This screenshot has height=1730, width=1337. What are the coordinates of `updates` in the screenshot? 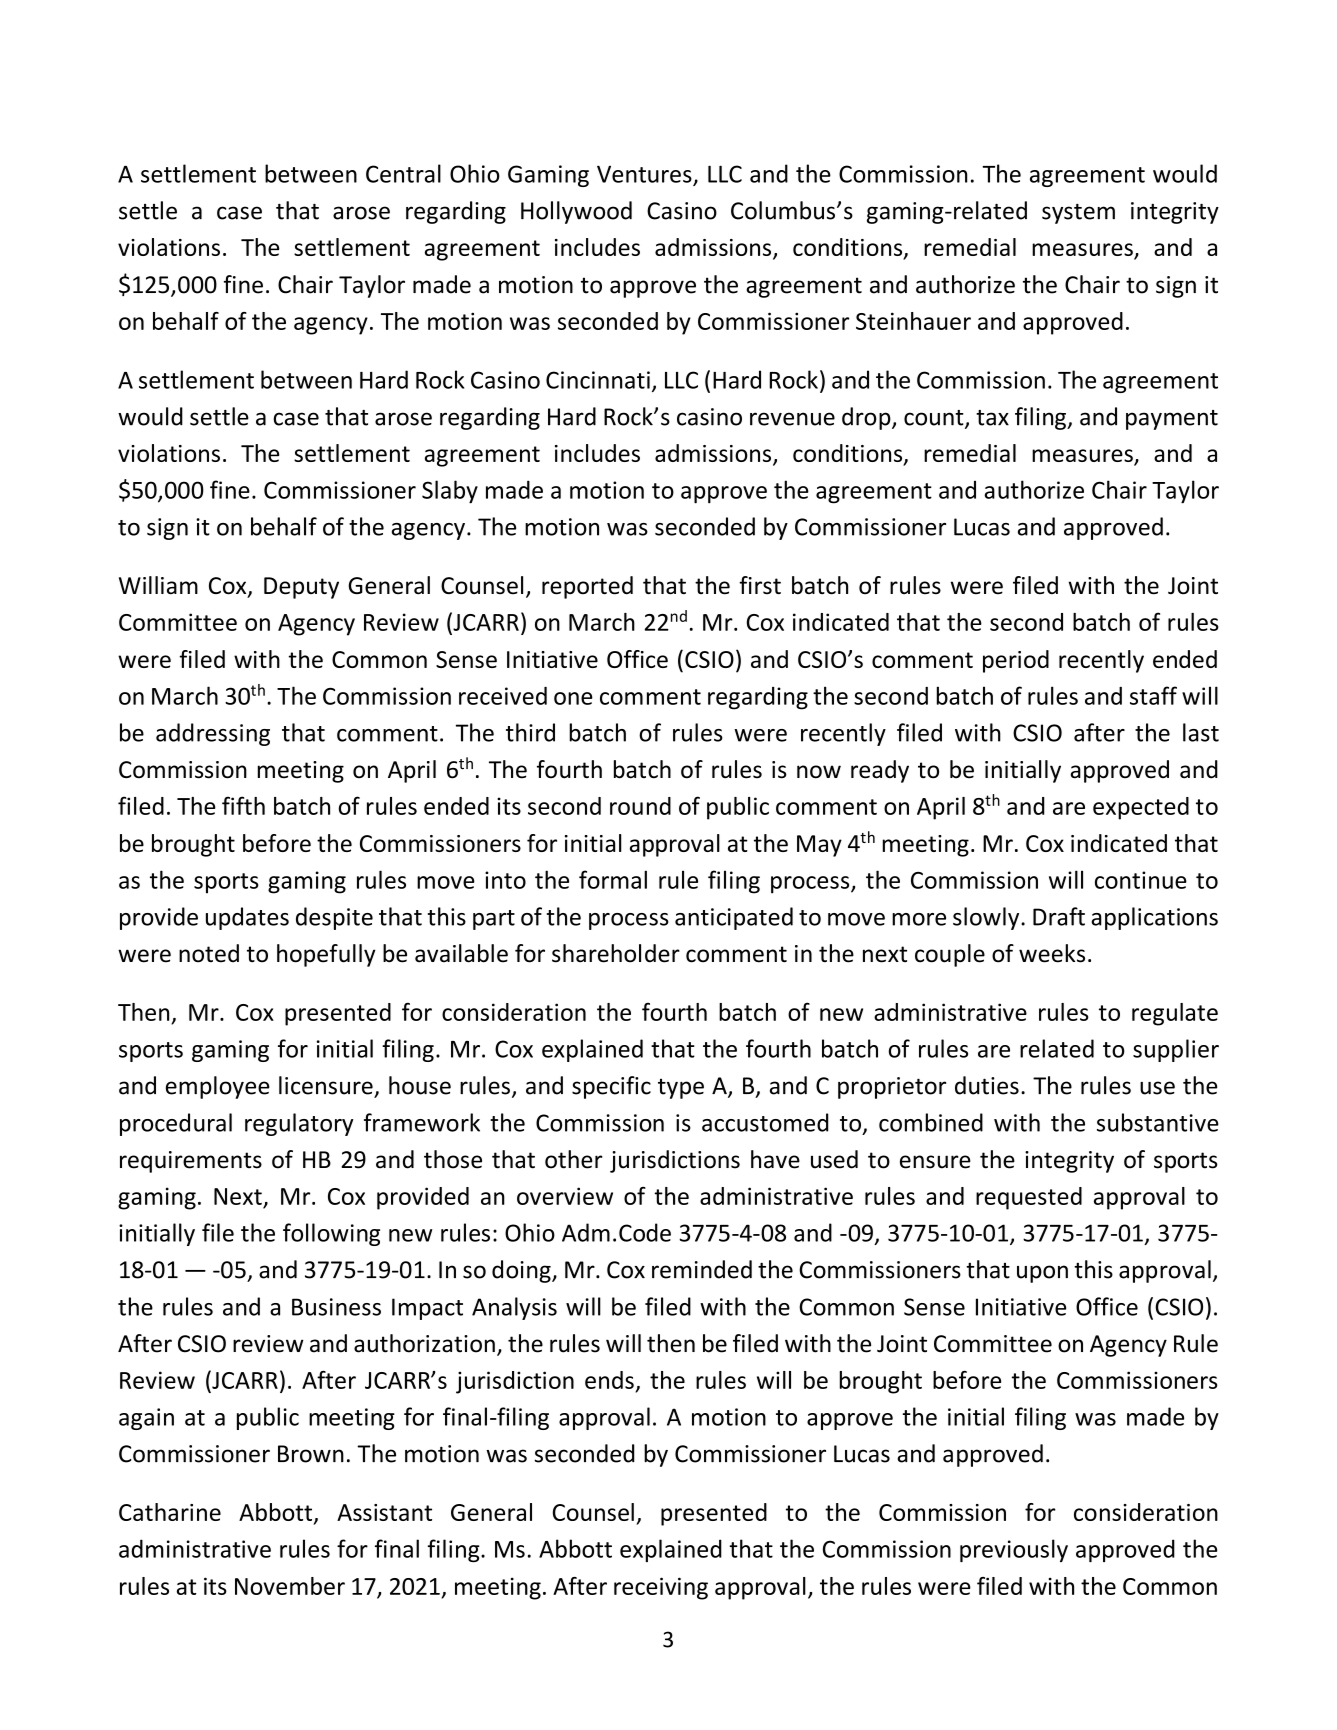 It's located at (247, 918).
